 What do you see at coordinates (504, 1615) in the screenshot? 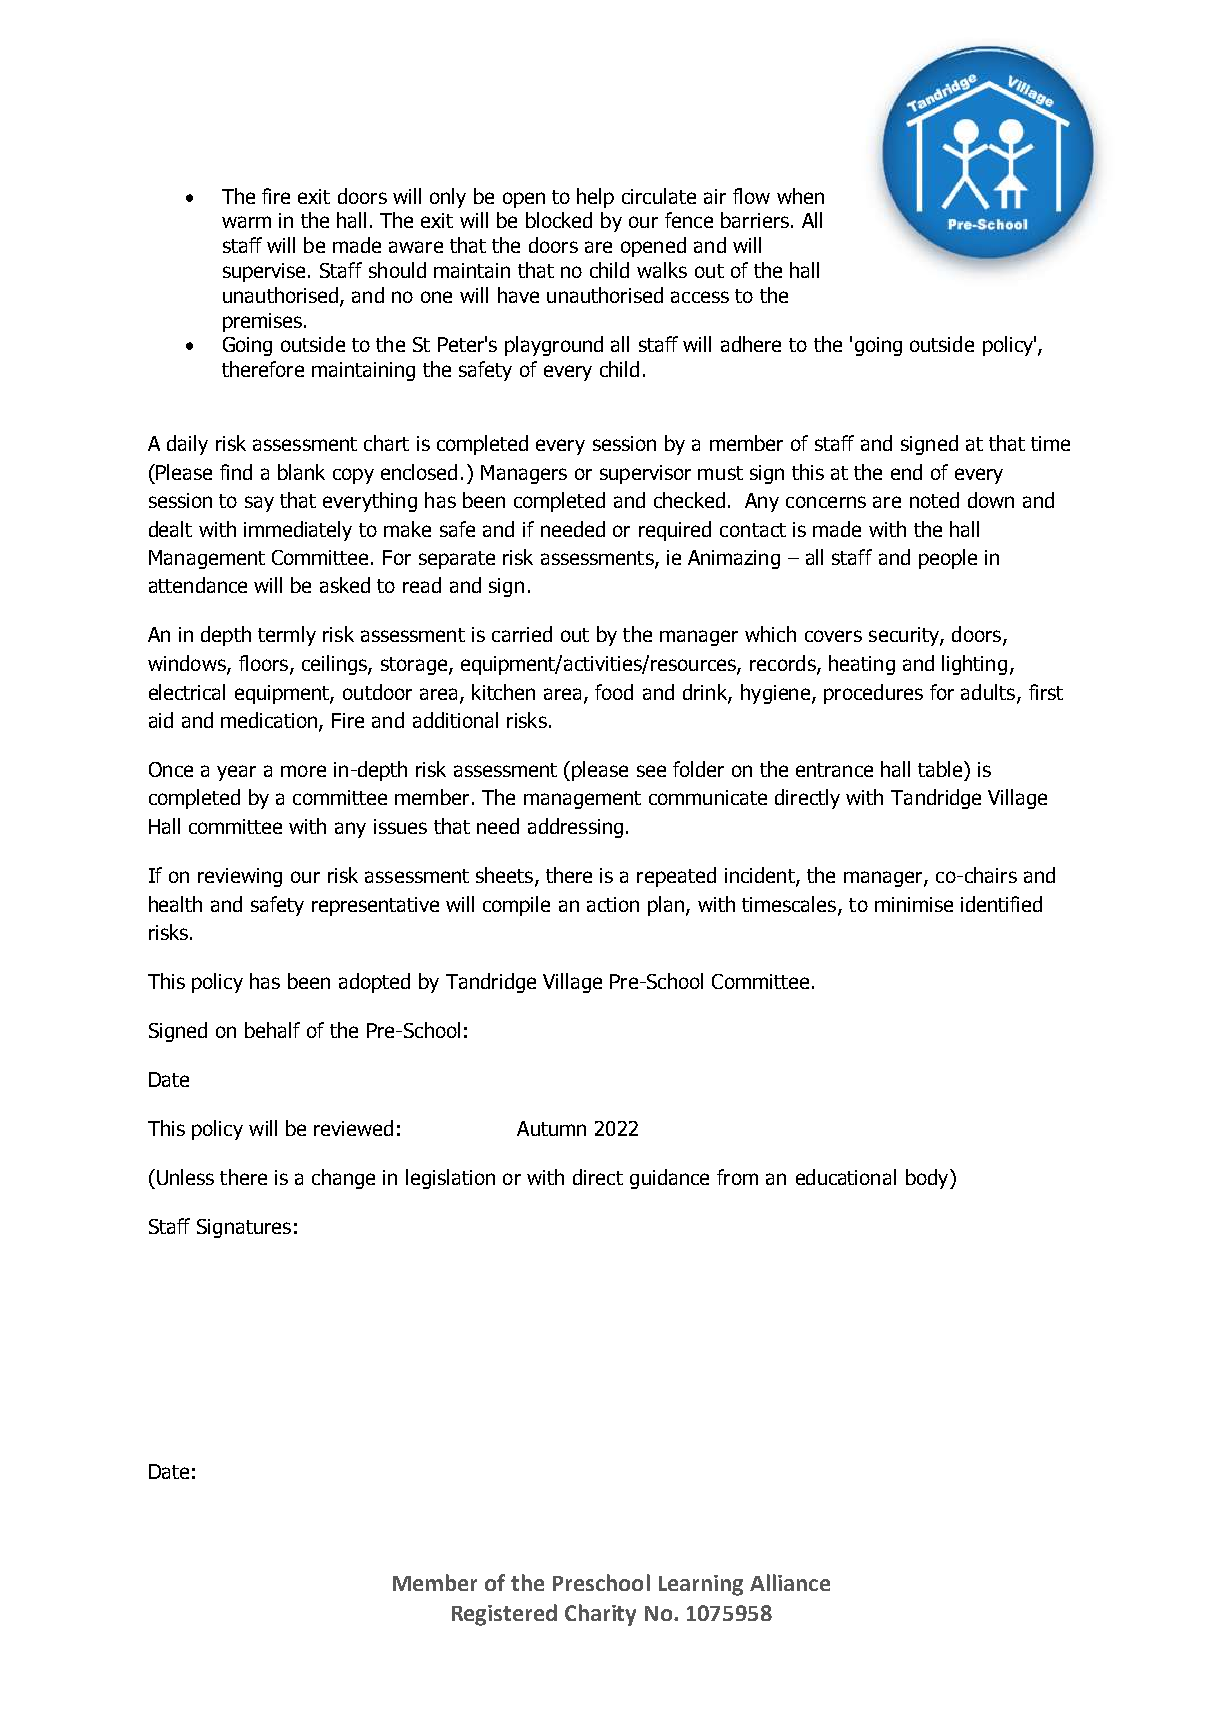
I see `Registered` at bounding box center [504, 1615].
